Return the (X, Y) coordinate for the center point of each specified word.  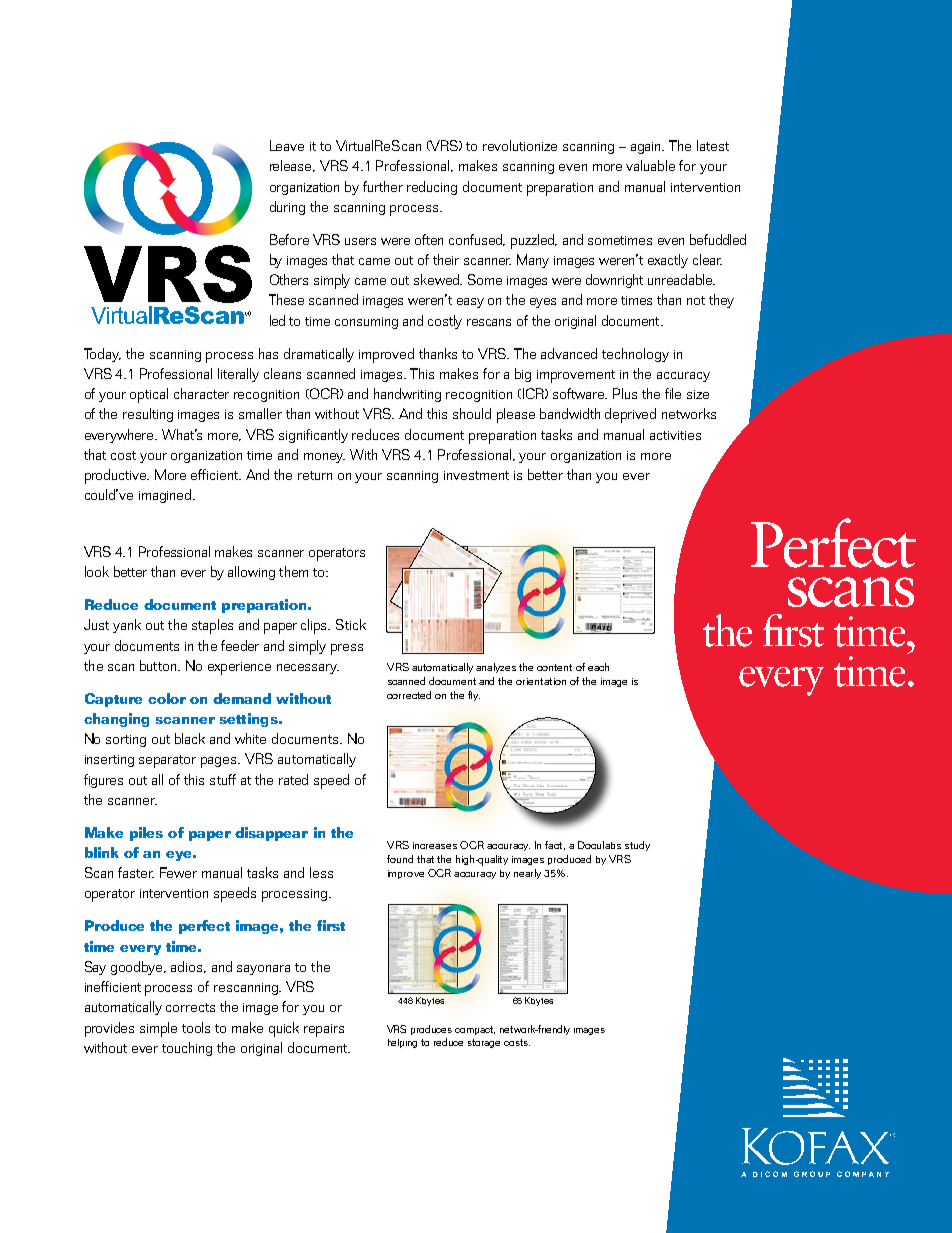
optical (149, 395)
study (637, 846)
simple (158, 1029)
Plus (625, 393)
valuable (650, 165)
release (292, 166)
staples (212, 626)
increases (435, 845)
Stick (351, 624)
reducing (432, 188)
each (598, 667)
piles (146, 834)
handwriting (407, 395)
